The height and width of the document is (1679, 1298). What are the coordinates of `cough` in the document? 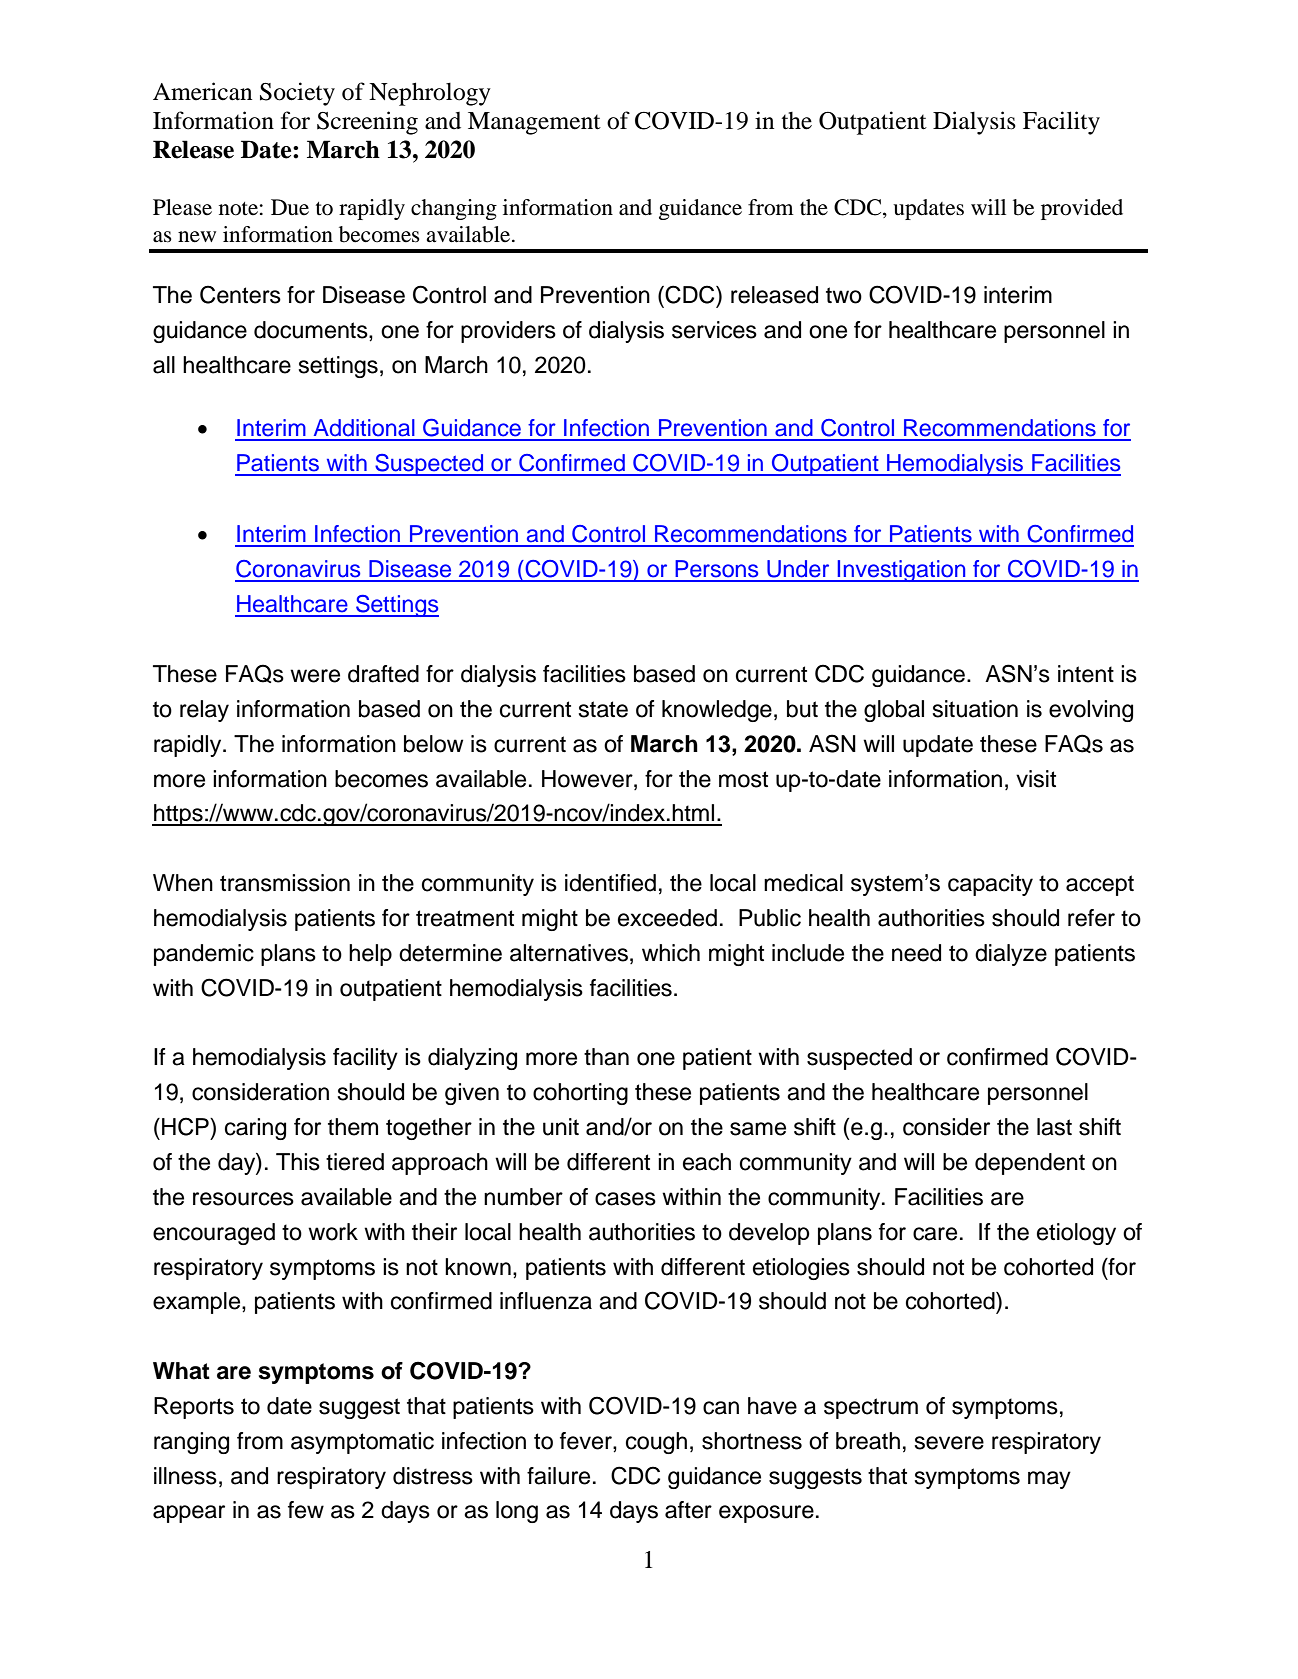 It's located at (656, 1443).
